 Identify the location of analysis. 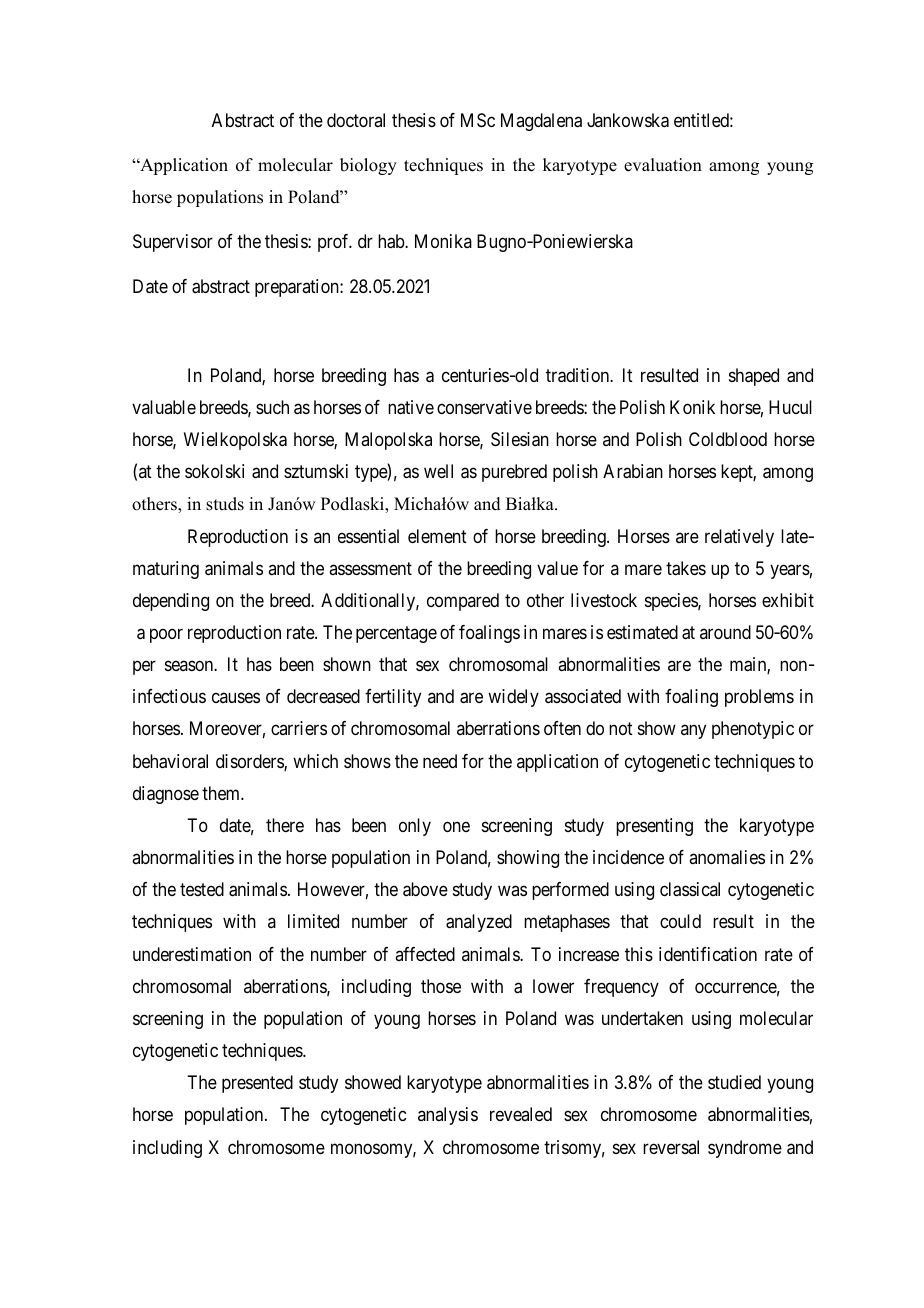
(448, 1116).
